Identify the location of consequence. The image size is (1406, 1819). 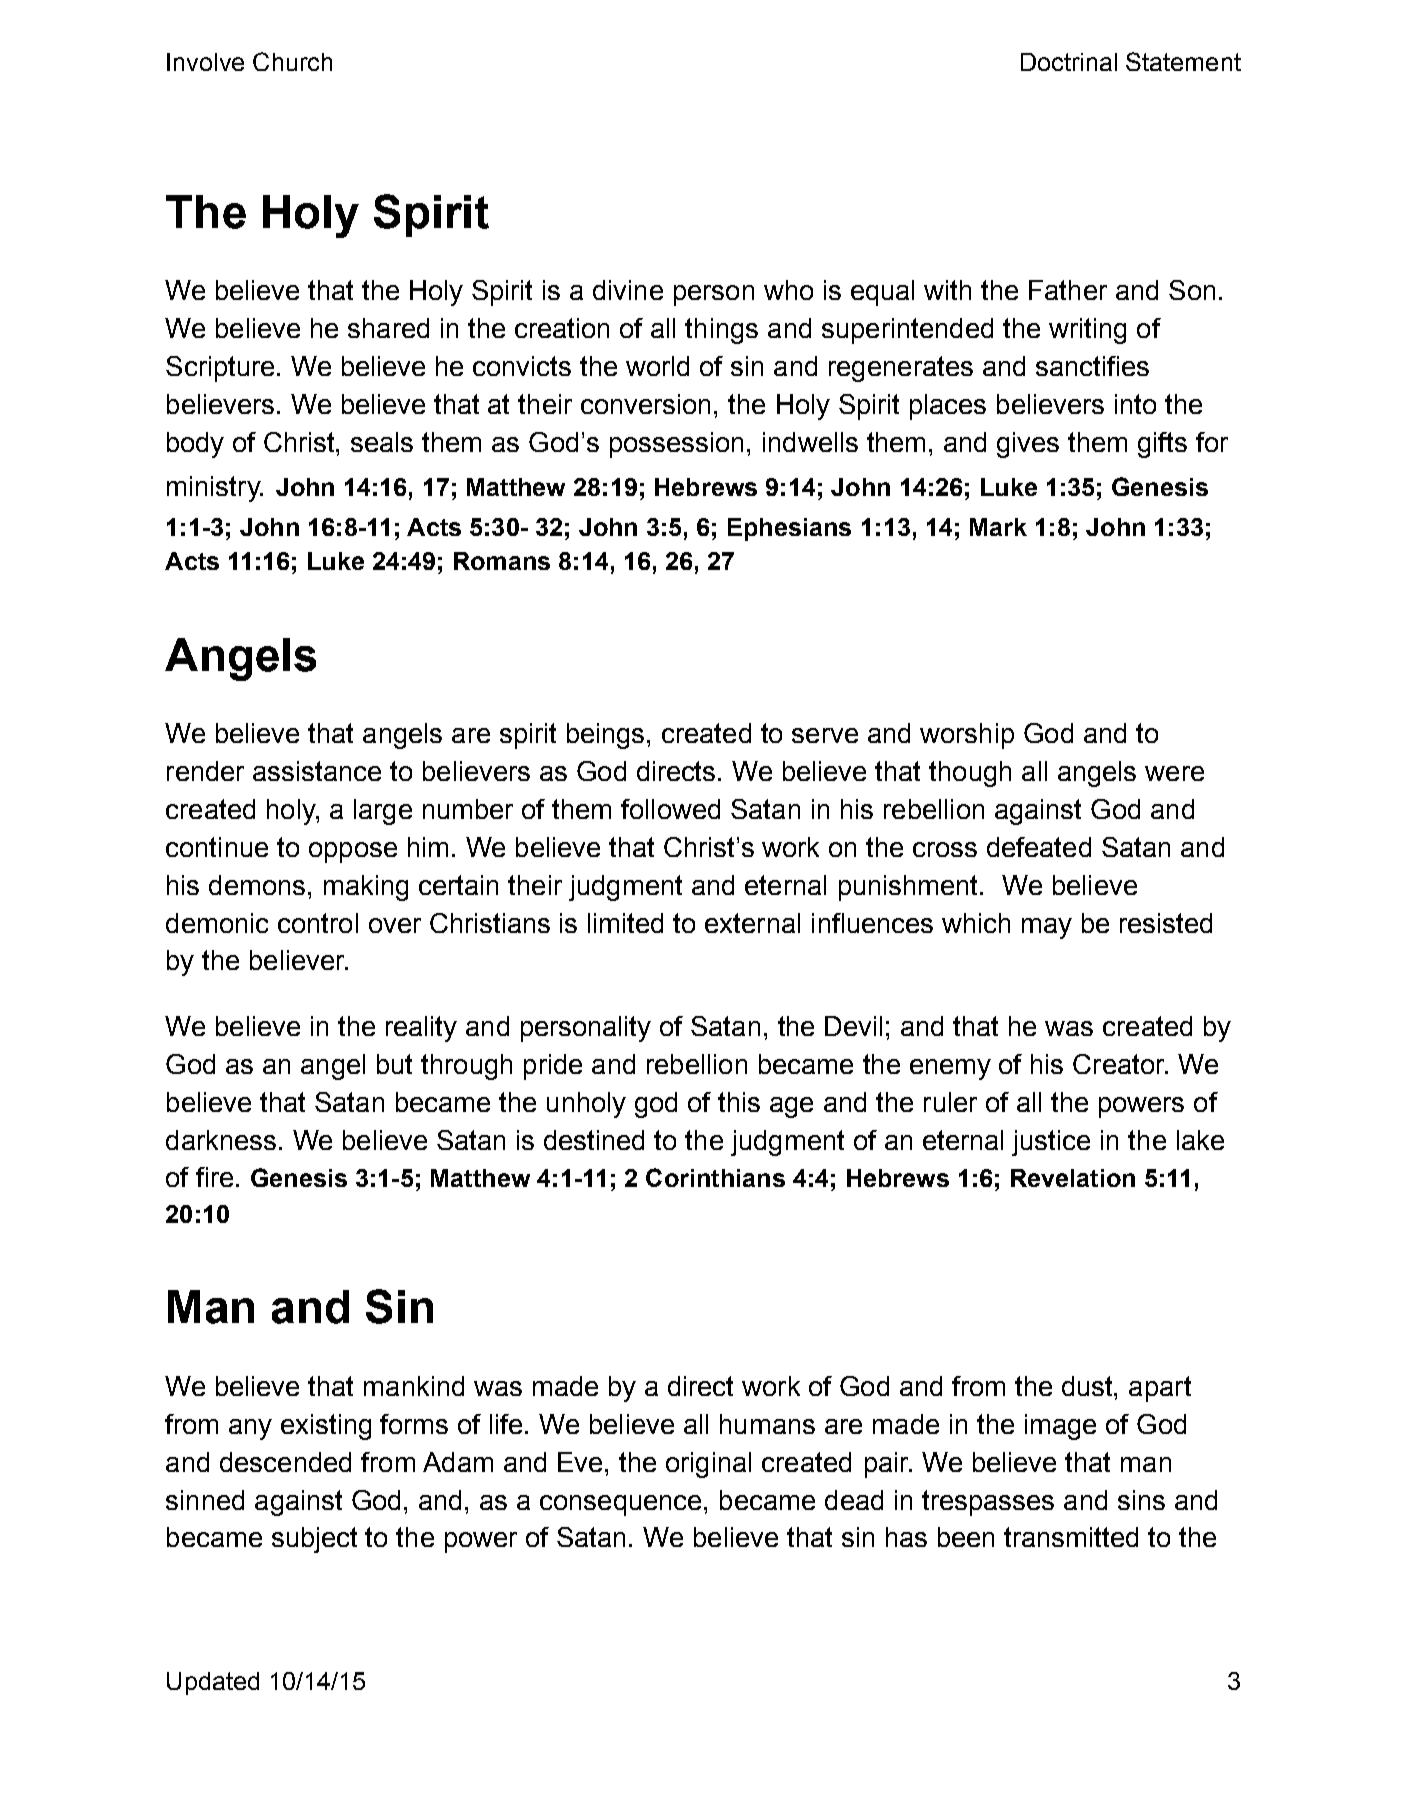
(620, 1505).
